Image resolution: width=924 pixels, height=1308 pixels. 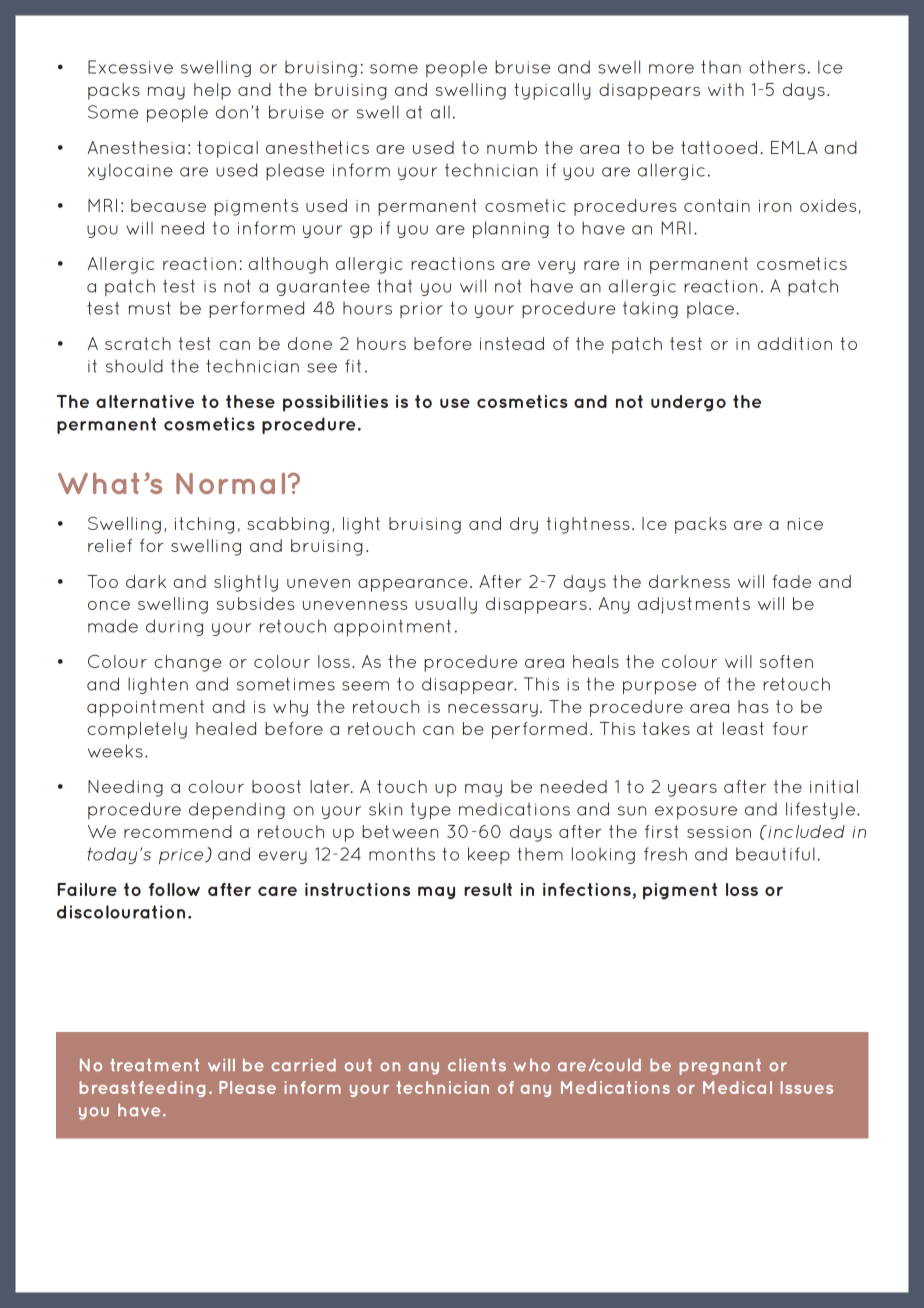 I want to click on soften, so click(x=786, y=661).
